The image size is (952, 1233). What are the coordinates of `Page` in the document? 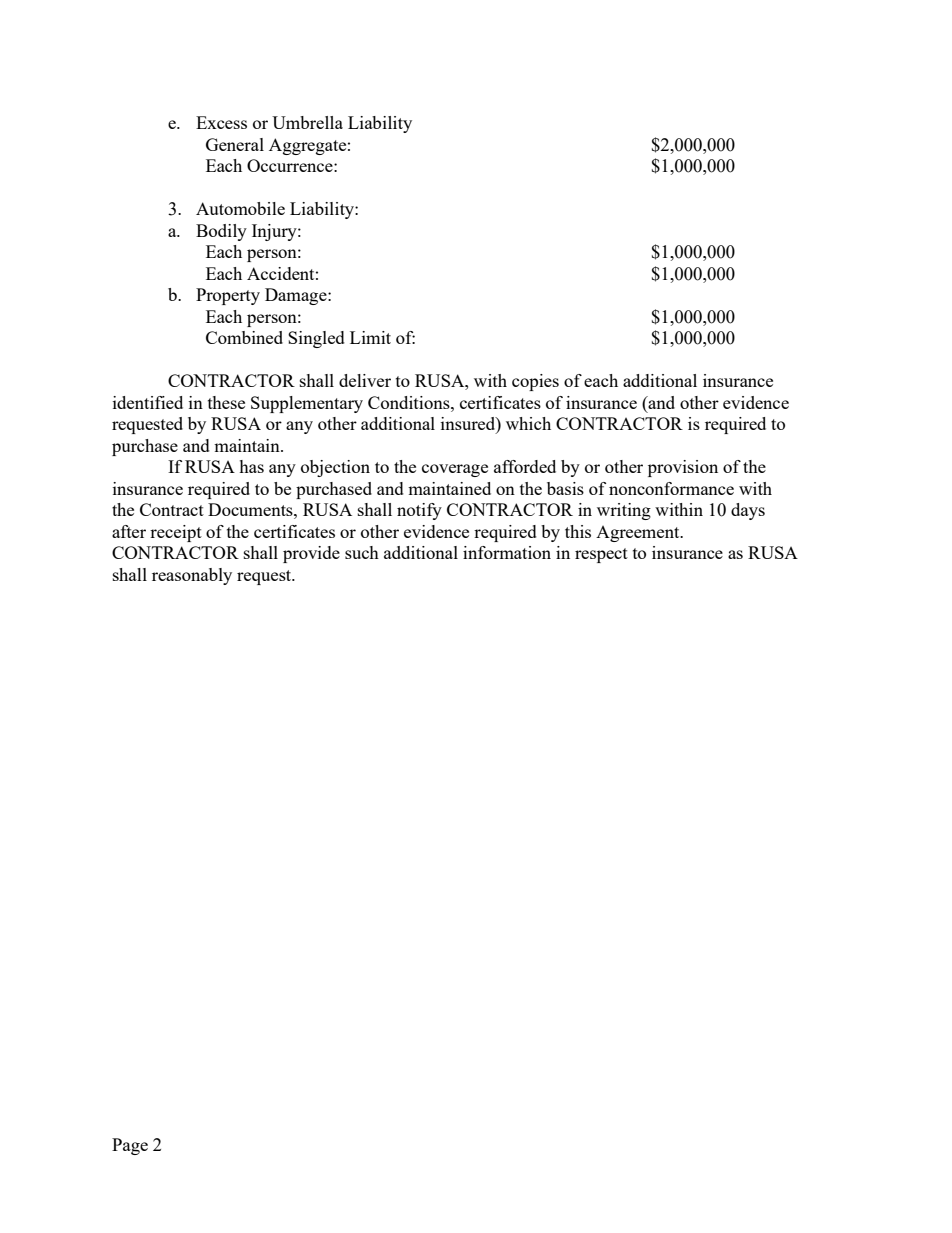 It's located at (130, 1146).
